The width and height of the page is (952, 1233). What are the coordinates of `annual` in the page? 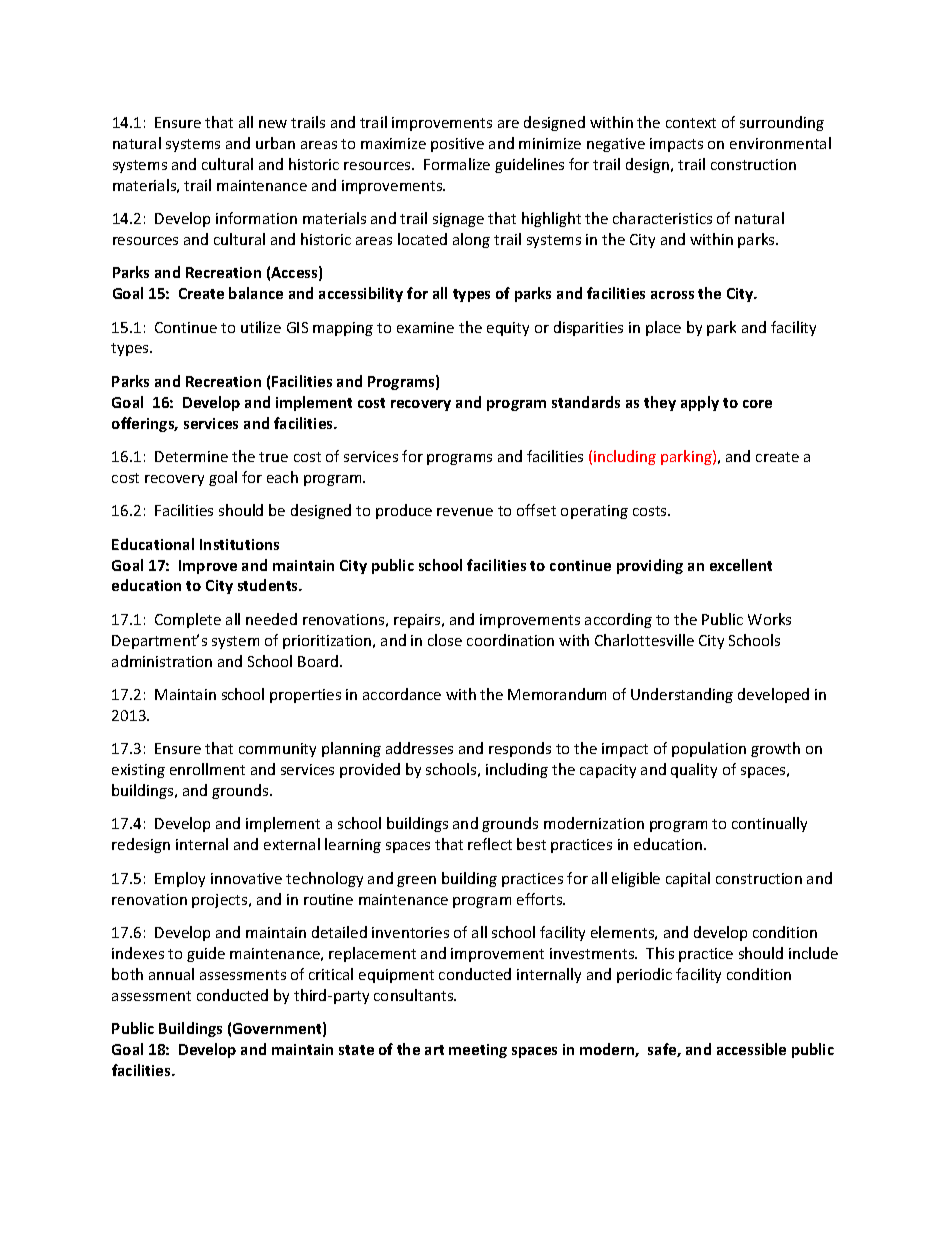 It's located at (171, 974).
